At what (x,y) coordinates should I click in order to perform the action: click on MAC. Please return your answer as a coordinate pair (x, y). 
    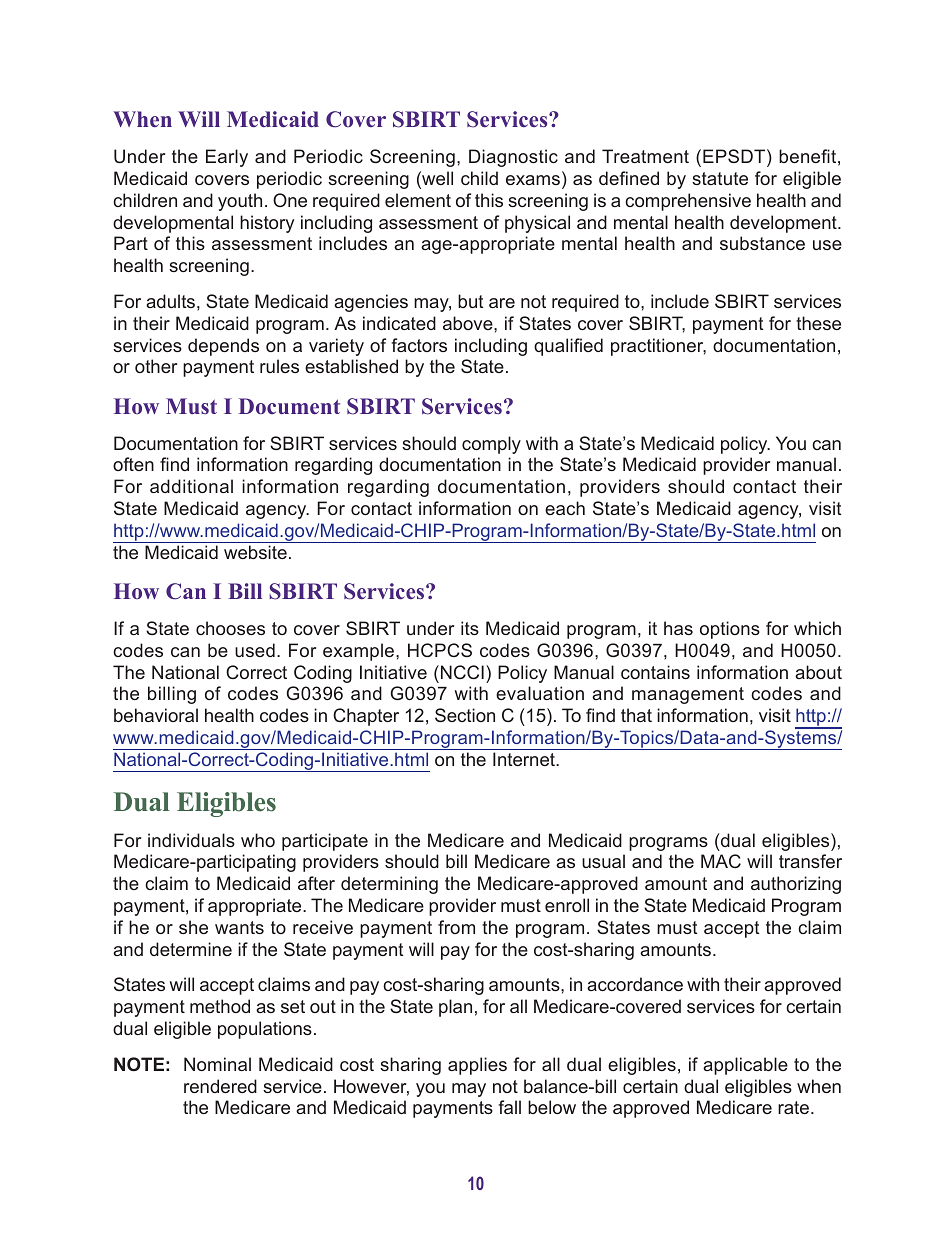
    Looking at the image, I should click on (721, 861).
